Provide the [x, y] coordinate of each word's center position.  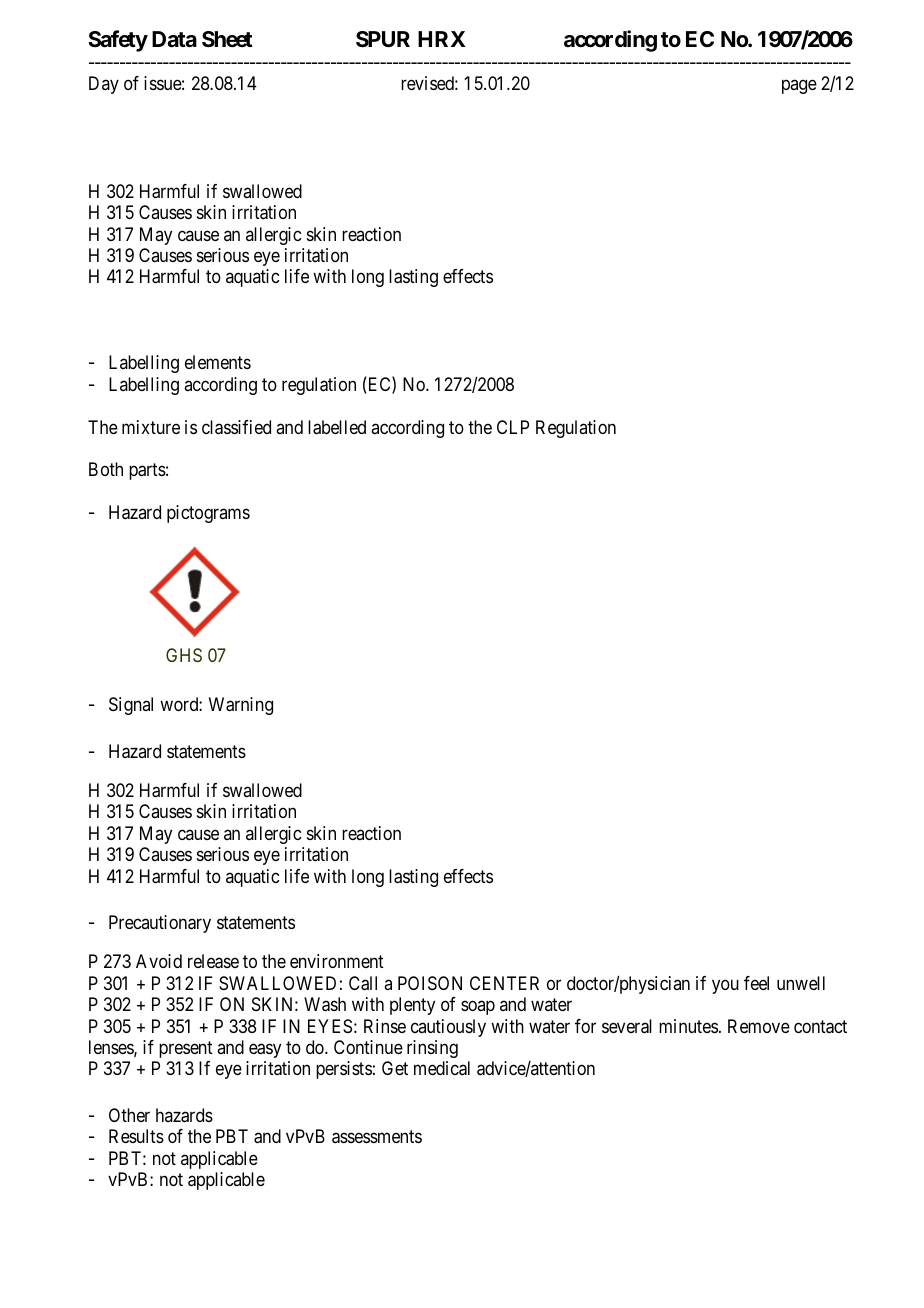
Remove [759, 1026]
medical [442, 1068]
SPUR [383, 39]
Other [129, 1115]
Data [174, 39]
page [799, 87]
